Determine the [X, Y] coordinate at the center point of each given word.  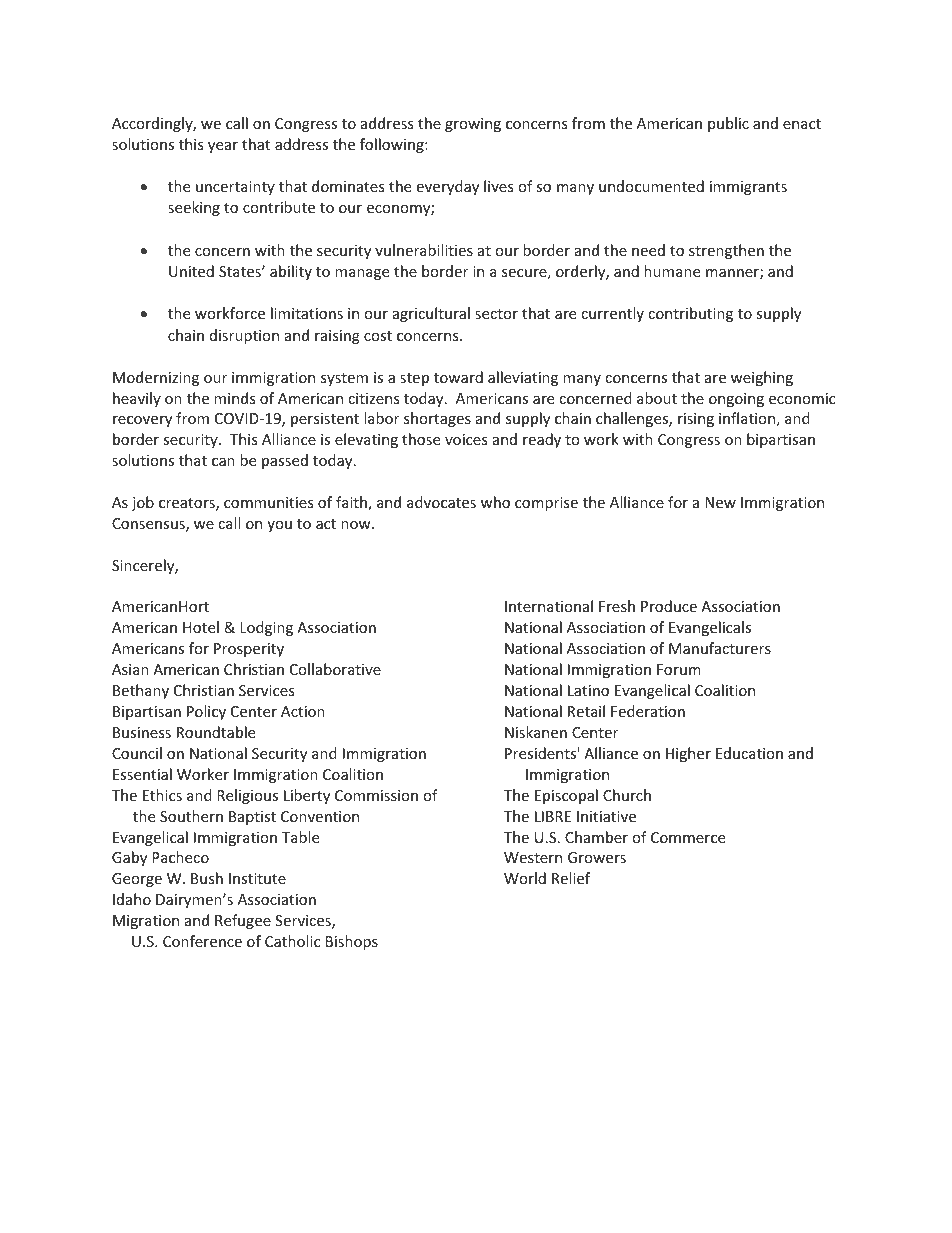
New [720, 502]
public [728, 124]
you [279, 526]
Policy [206, 712]
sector [496, 314]
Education [749, 753]
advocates [441, 502]
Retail [586, 711]
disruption [244, 336]
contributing [690, 314]
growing [473, 125]
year [223, 147]
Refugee [243, 921]
